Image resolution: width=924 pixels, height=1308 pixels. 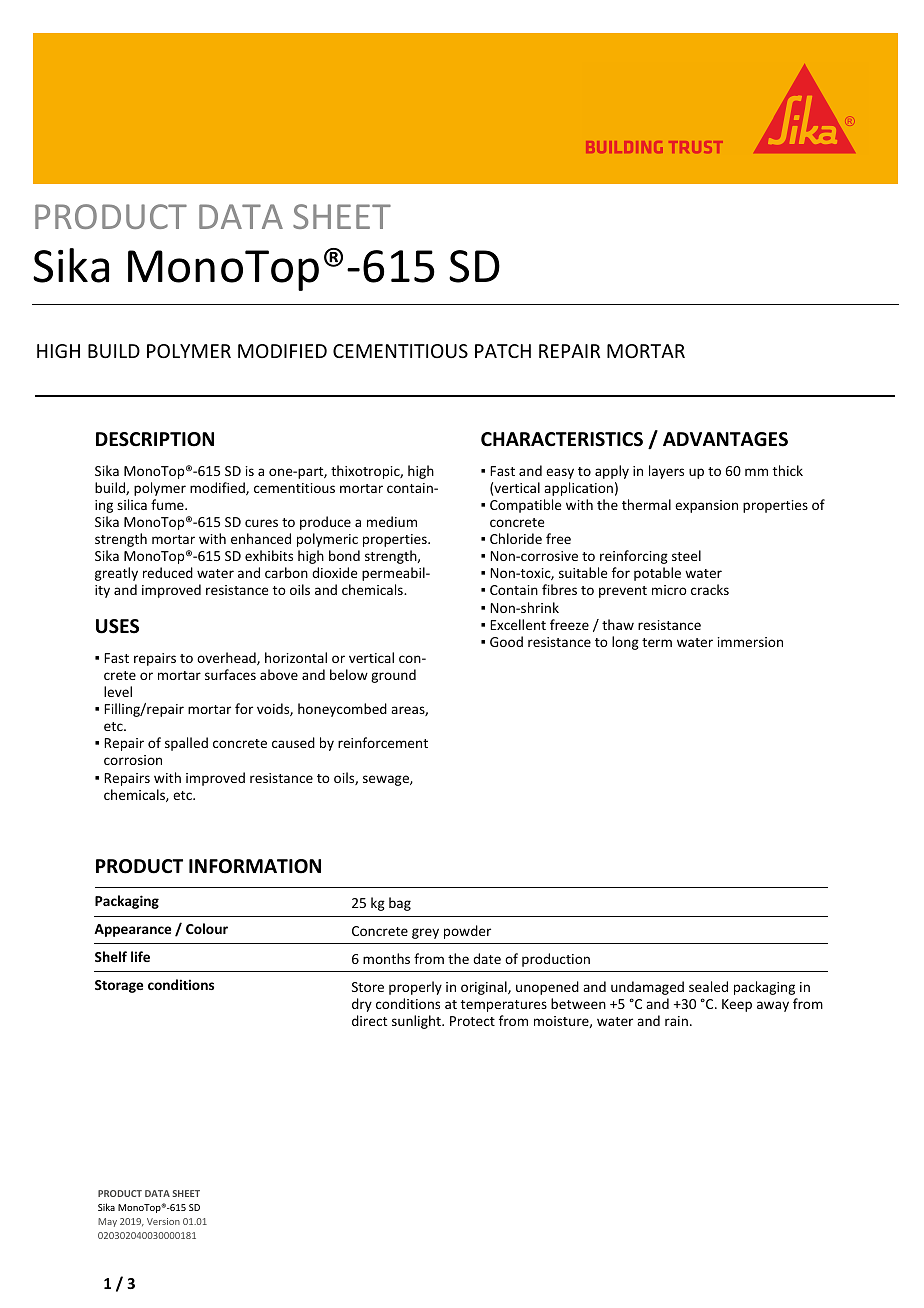 What do you see at coordinates (133, 760) in the page?
I see `corrosion` at bounding box center [133, 760].
